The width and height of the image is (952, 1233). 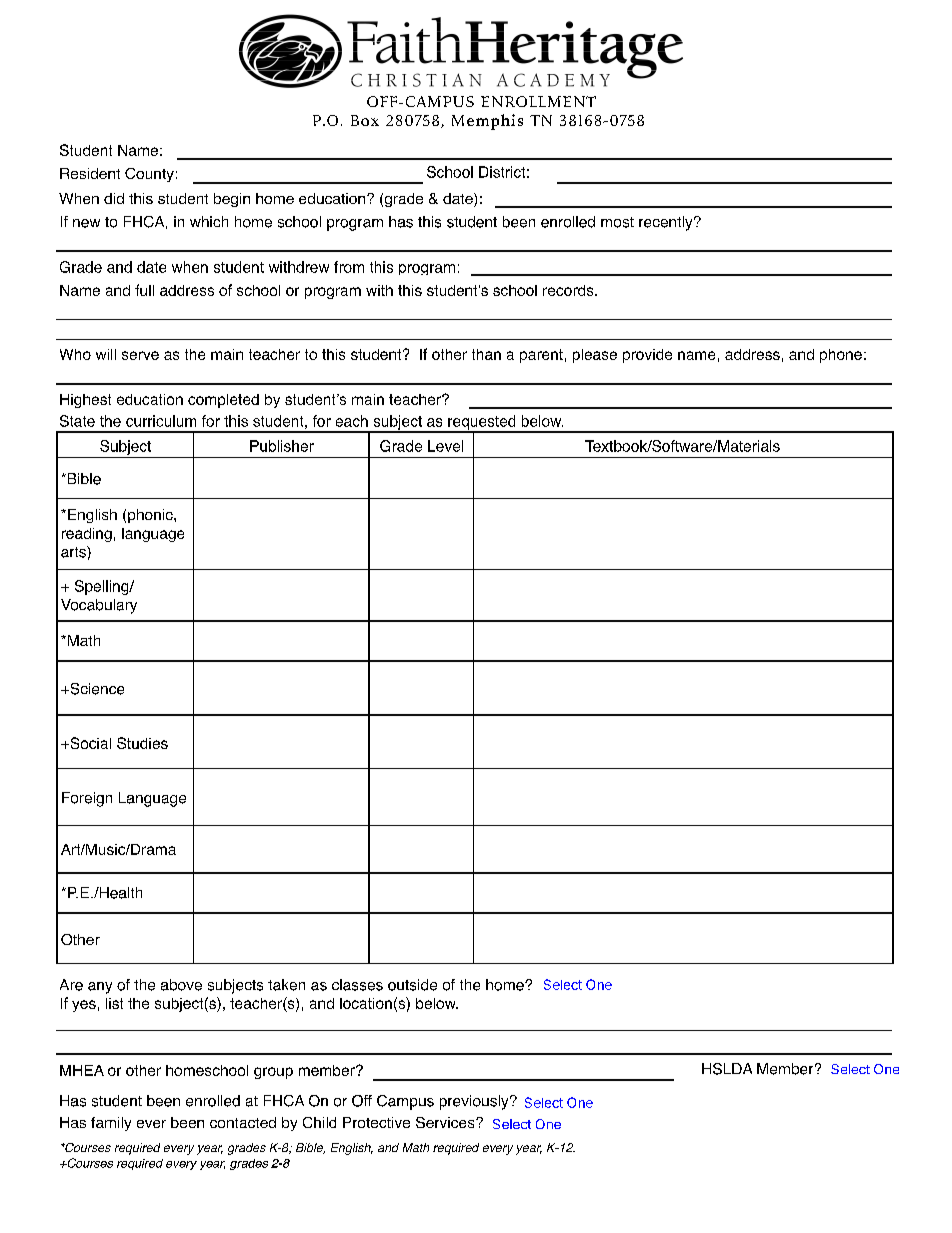 What do you see at coordinates (149, 175) in the image?
I see `County` at bounding box center [149, 175].
